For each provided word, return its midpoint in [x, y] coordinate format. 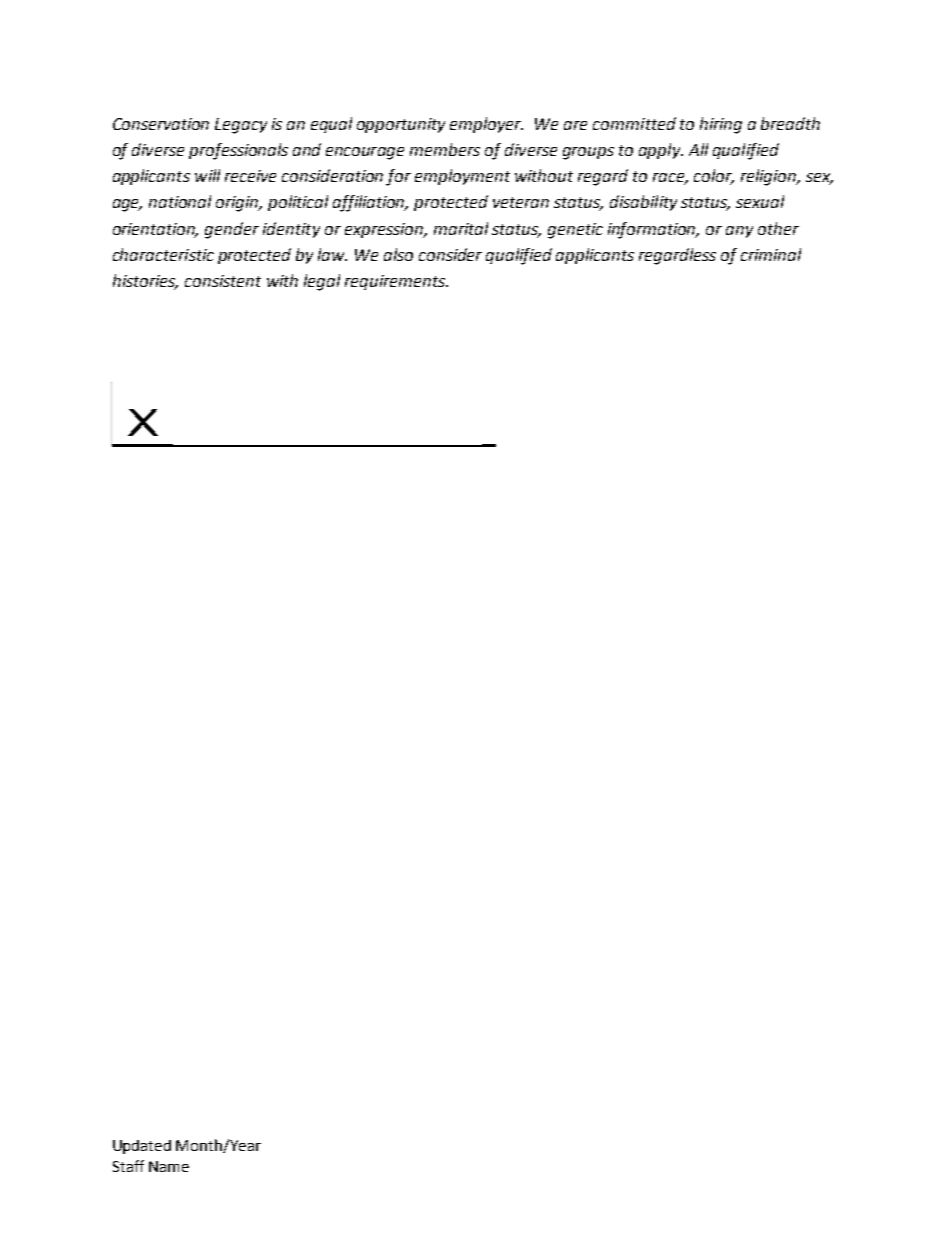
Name [169, 1166]
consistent [223, 281]
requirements [396, 282]
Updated [142, 1147]
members [445, 149]
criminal [771, 254]
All [698, 149]
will [207, 175]
